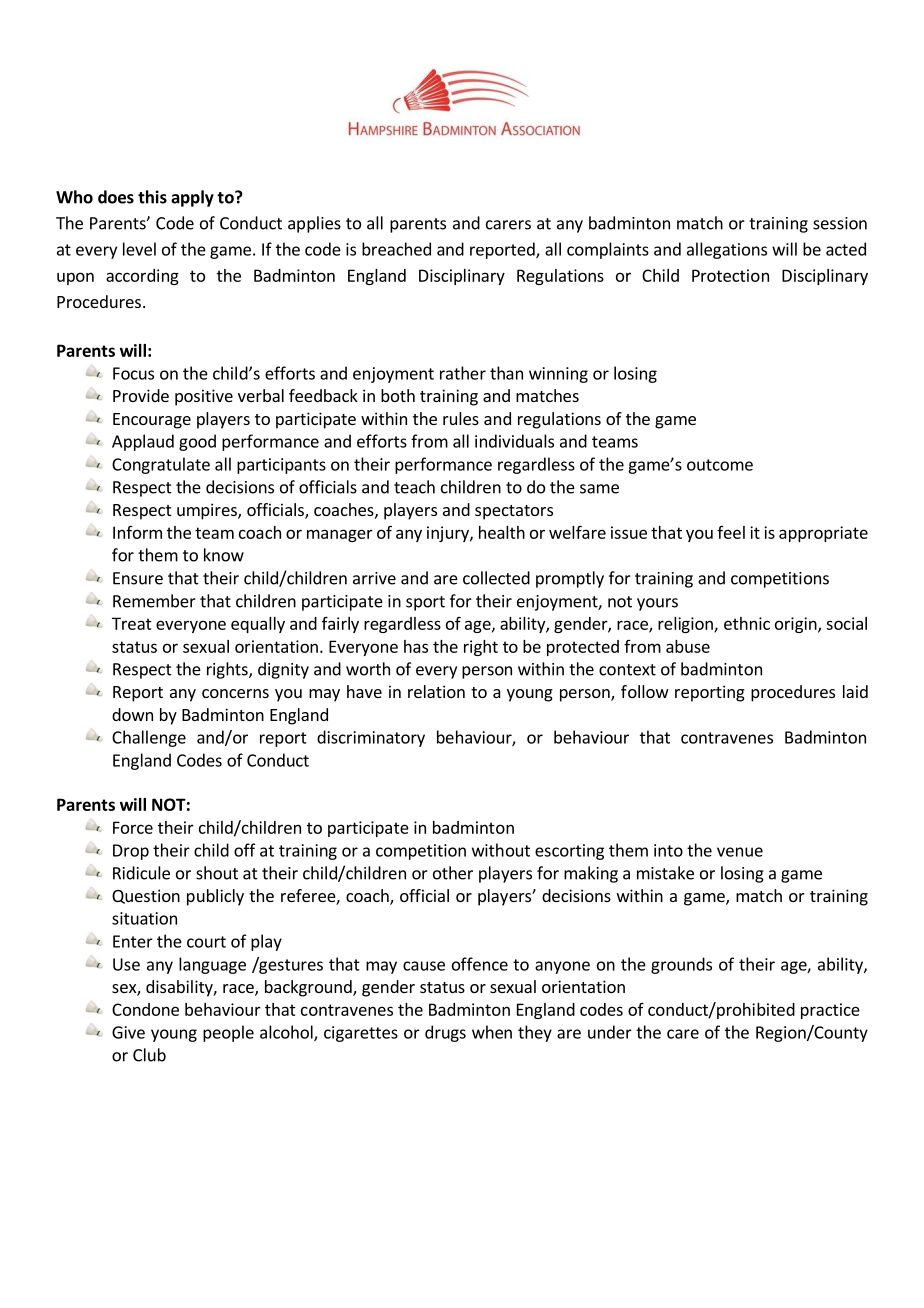 Image resolution: width=924 pixels, height=1308 pixels. Describe the element at coordinates (720, 465) in the screenshot. I see `outcome` at that location.
